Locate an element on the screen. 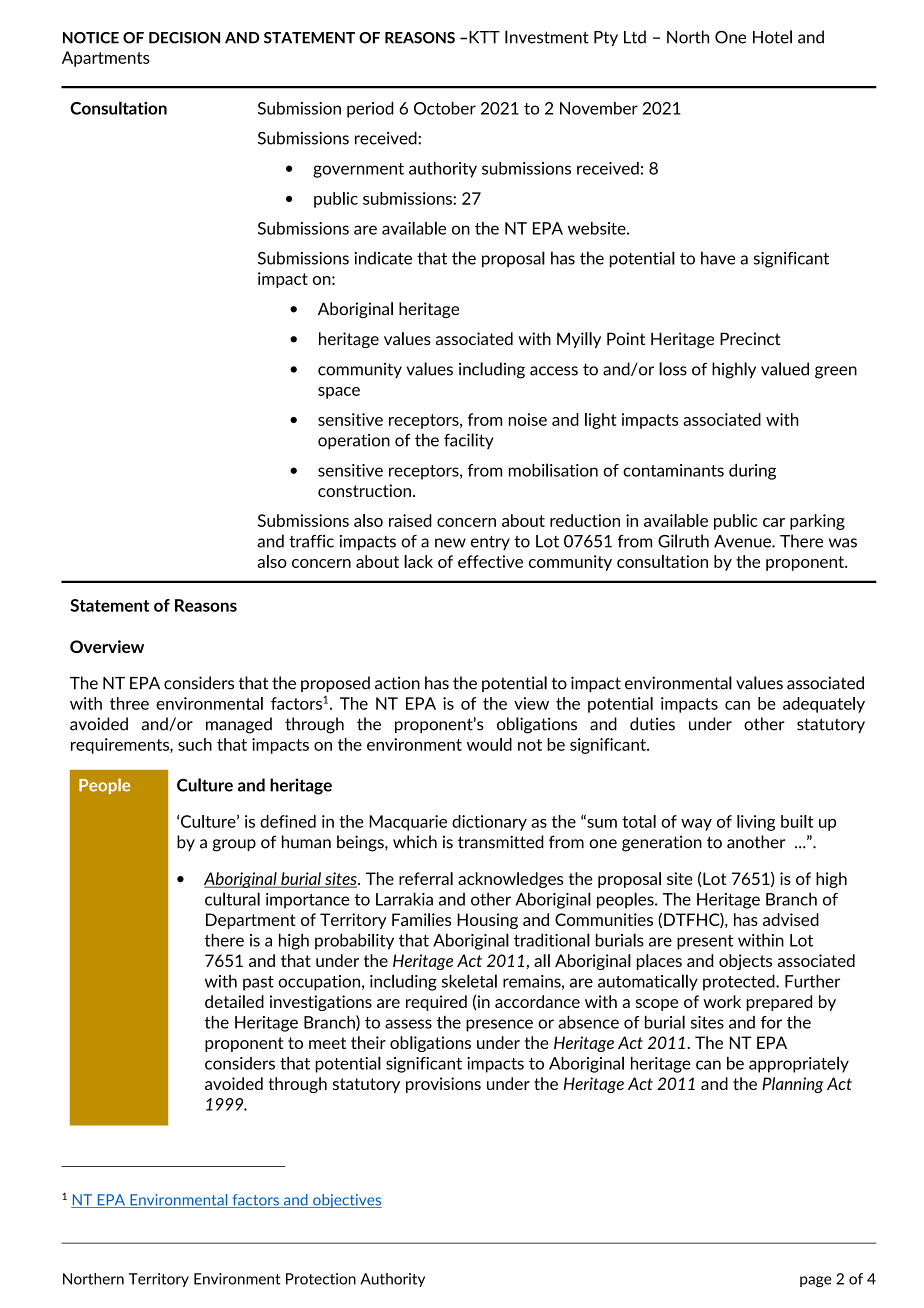 This screenshot has height=1308, width=924. Protection is located at coordinates (321, 1279).
